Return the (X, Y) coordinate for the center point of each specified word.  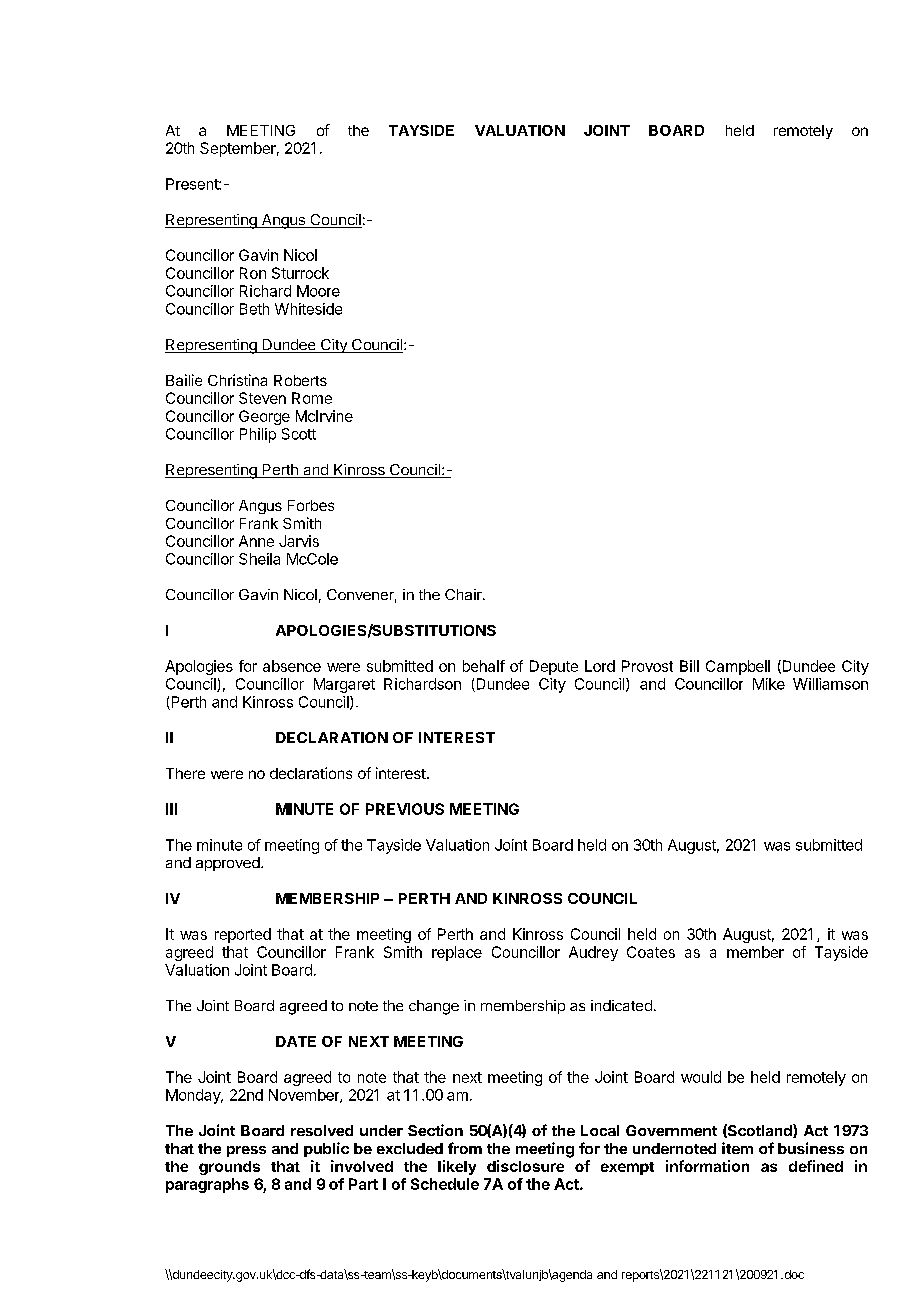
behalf (484, 666)
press (246, 1151)
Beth (254, 309)
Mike (769, 684)
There (185, 773)
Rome (312, 398)
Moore (318, 291)
